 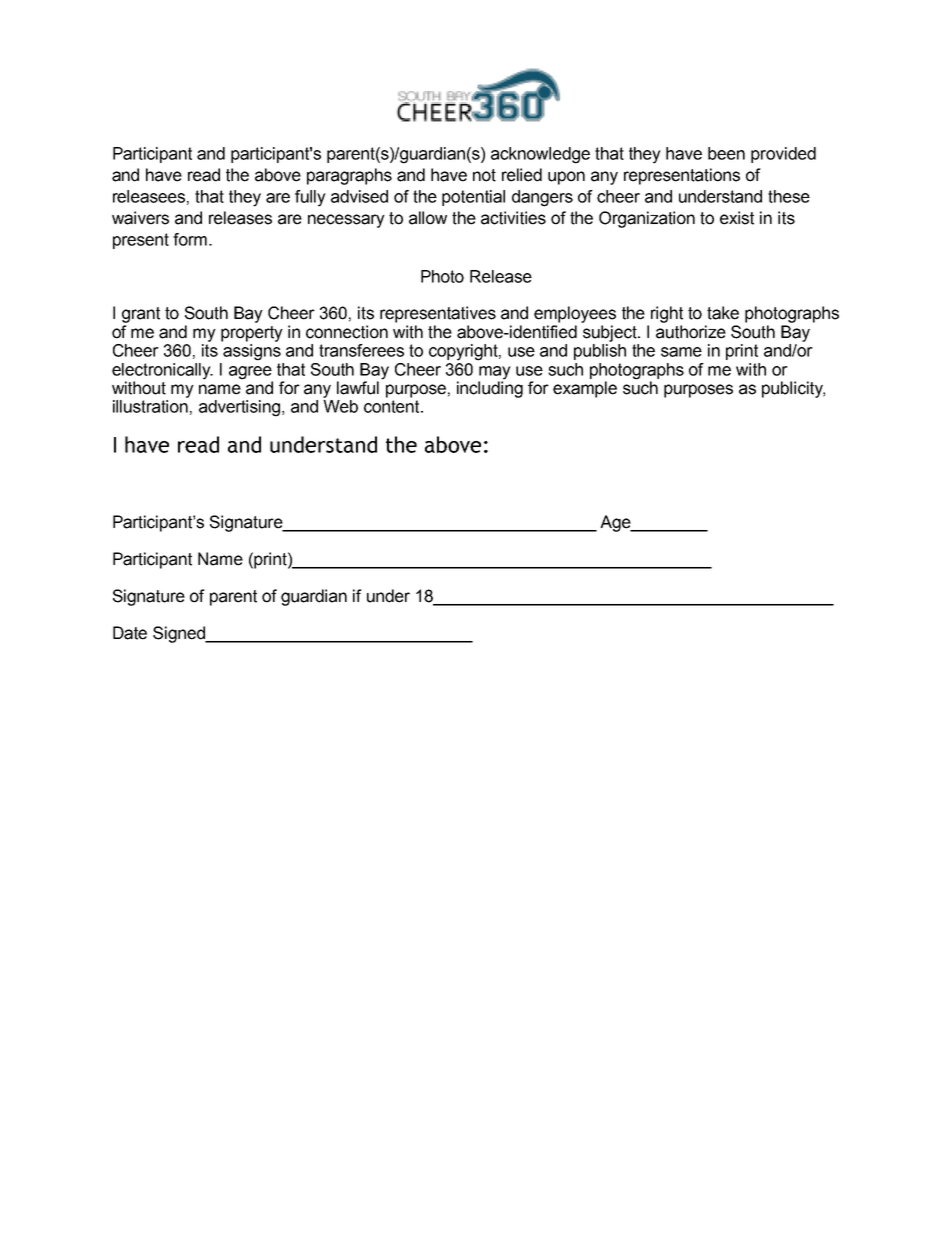 What do you see at coordinates (490, 388) in the screenshot?
I see `including` at bounding box center [490, 388].
